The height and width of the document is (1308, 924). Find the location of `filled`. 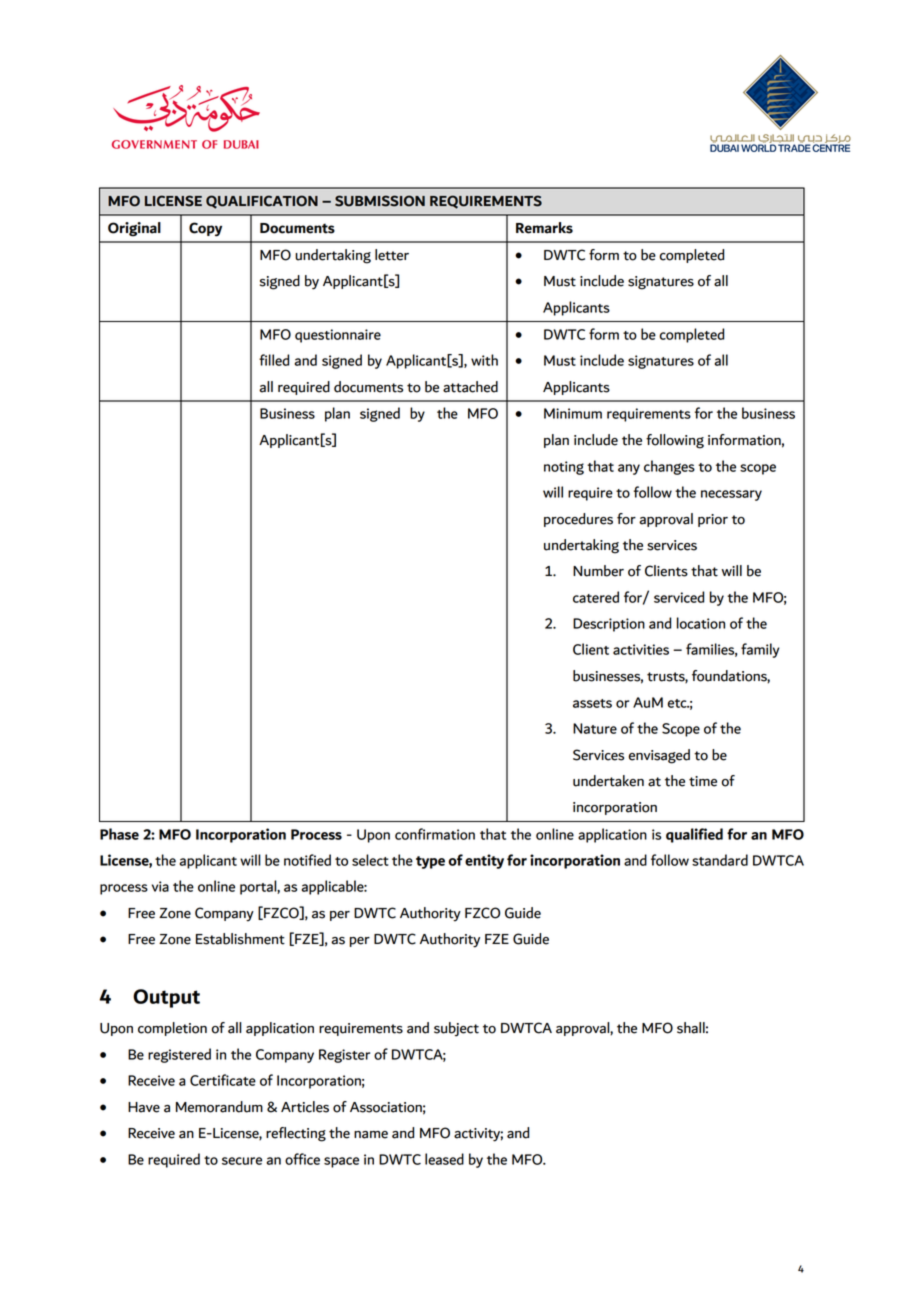

filled is located at coordinates (274, 360).
